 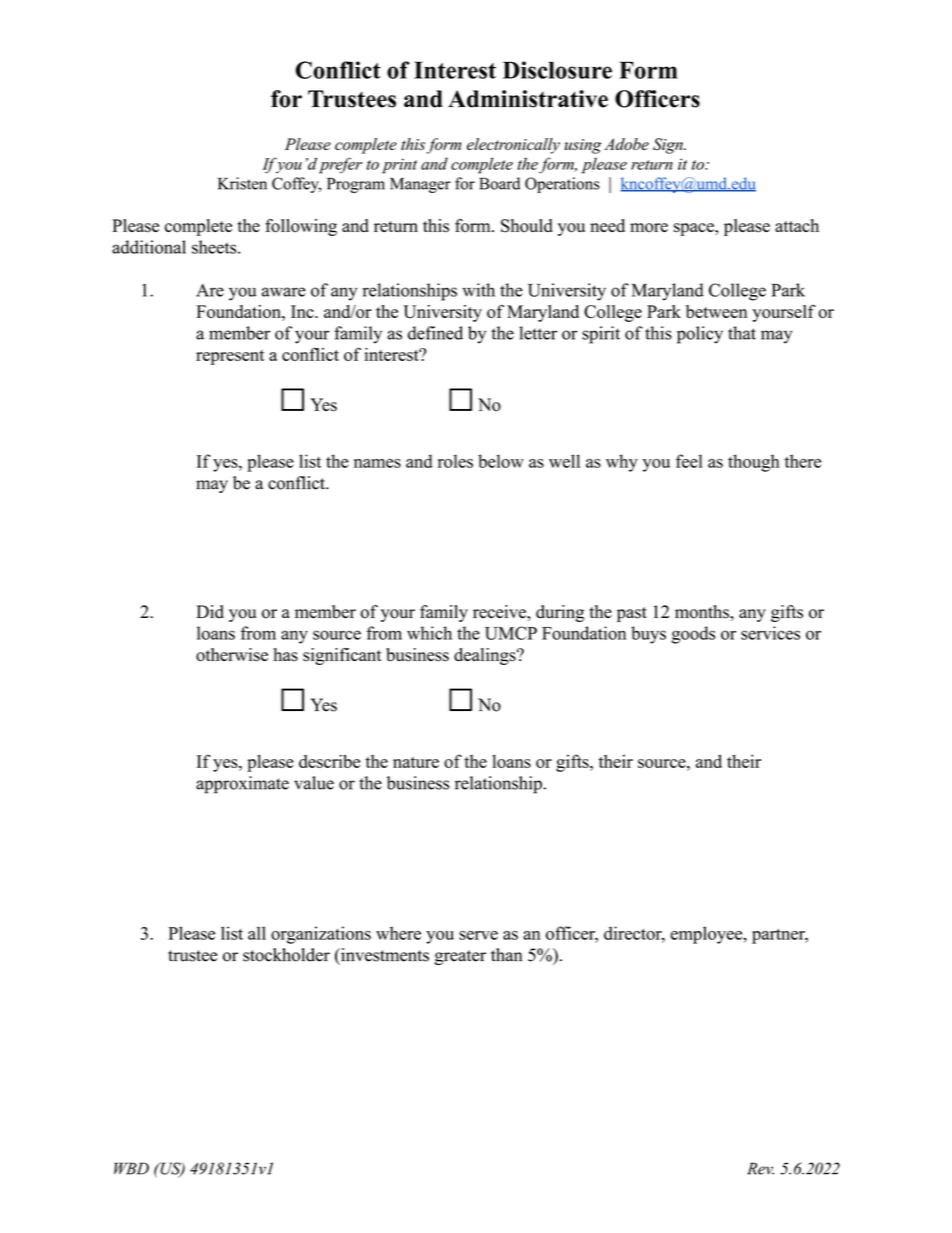 I want to click on serve, so click(x=478, y=935).
